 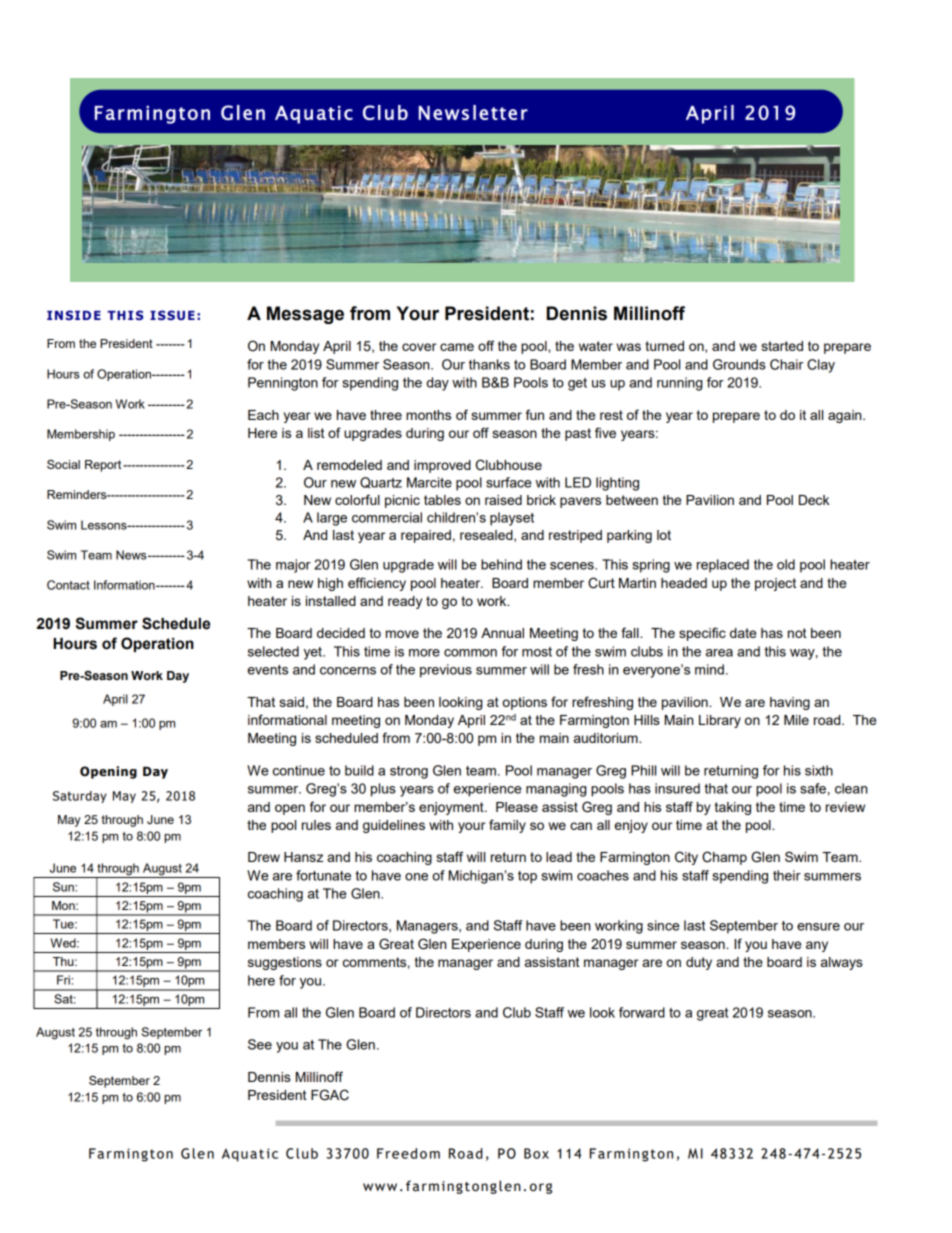 I want to click on Contact, so click(x=68, y=585).
